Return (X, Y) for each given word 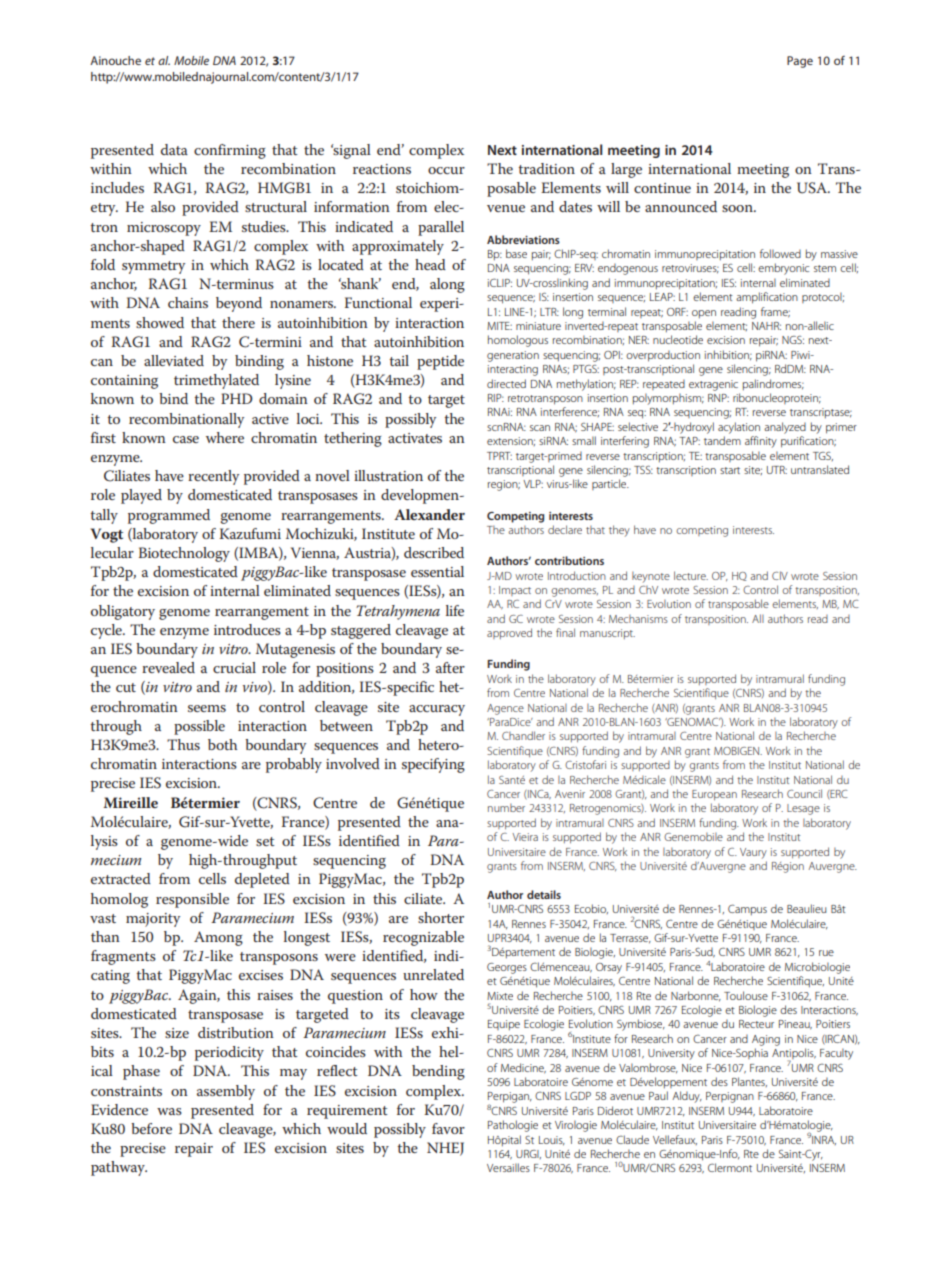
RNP (718, 398)
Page (800, 62)
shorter (441, 917)
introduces (247, 629)
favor (448, 1128)
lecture (691, 575)
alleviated (174, 360)
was (169, 1111)
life (455, 610)
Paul (658, 1095)
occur (446, 170)
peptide (440, 362)
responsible (192, 900)
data (174, 149)
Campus (747, 909)
